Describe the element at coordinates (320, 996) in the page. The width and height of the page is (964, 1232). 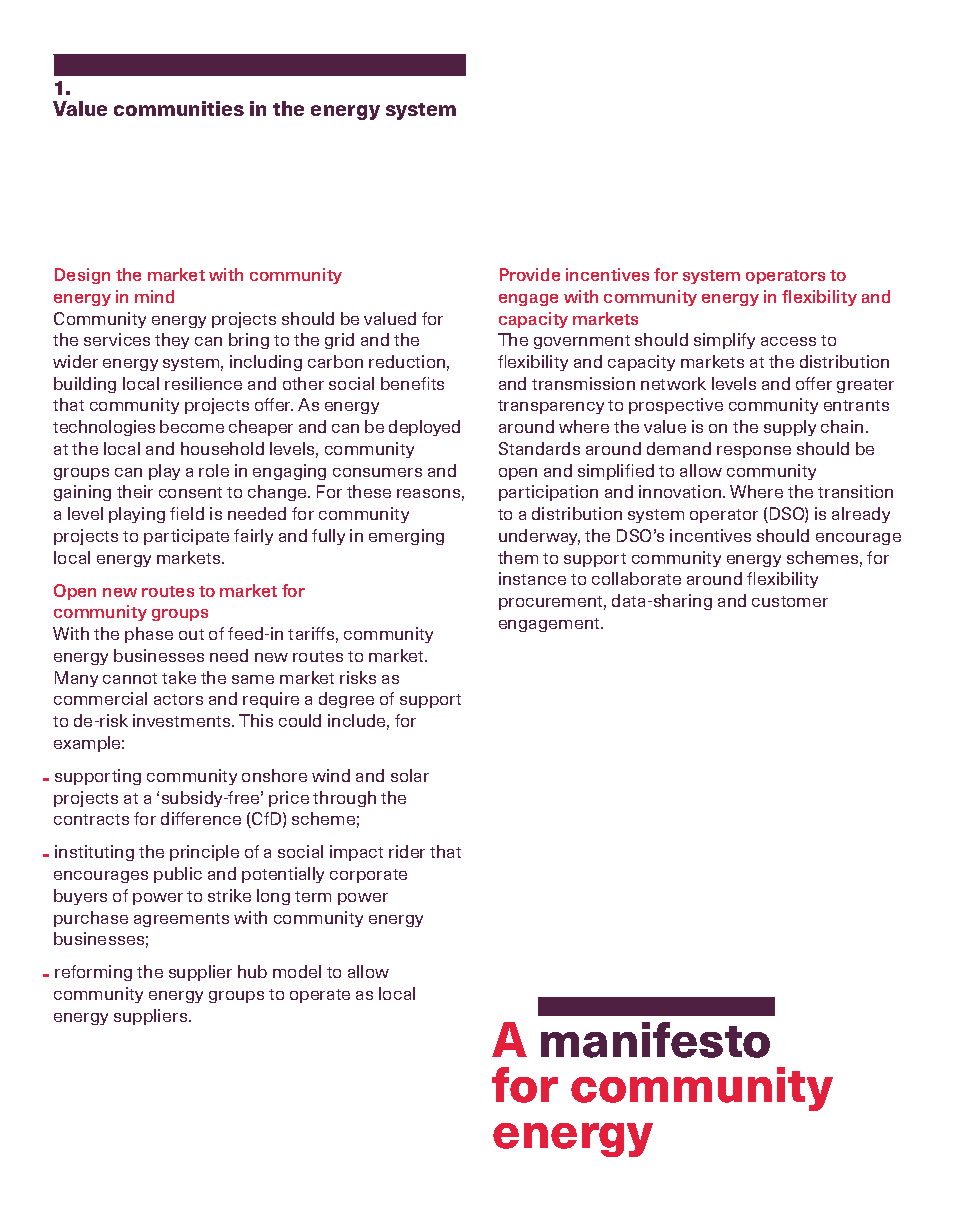
I see `operate` at that location.
